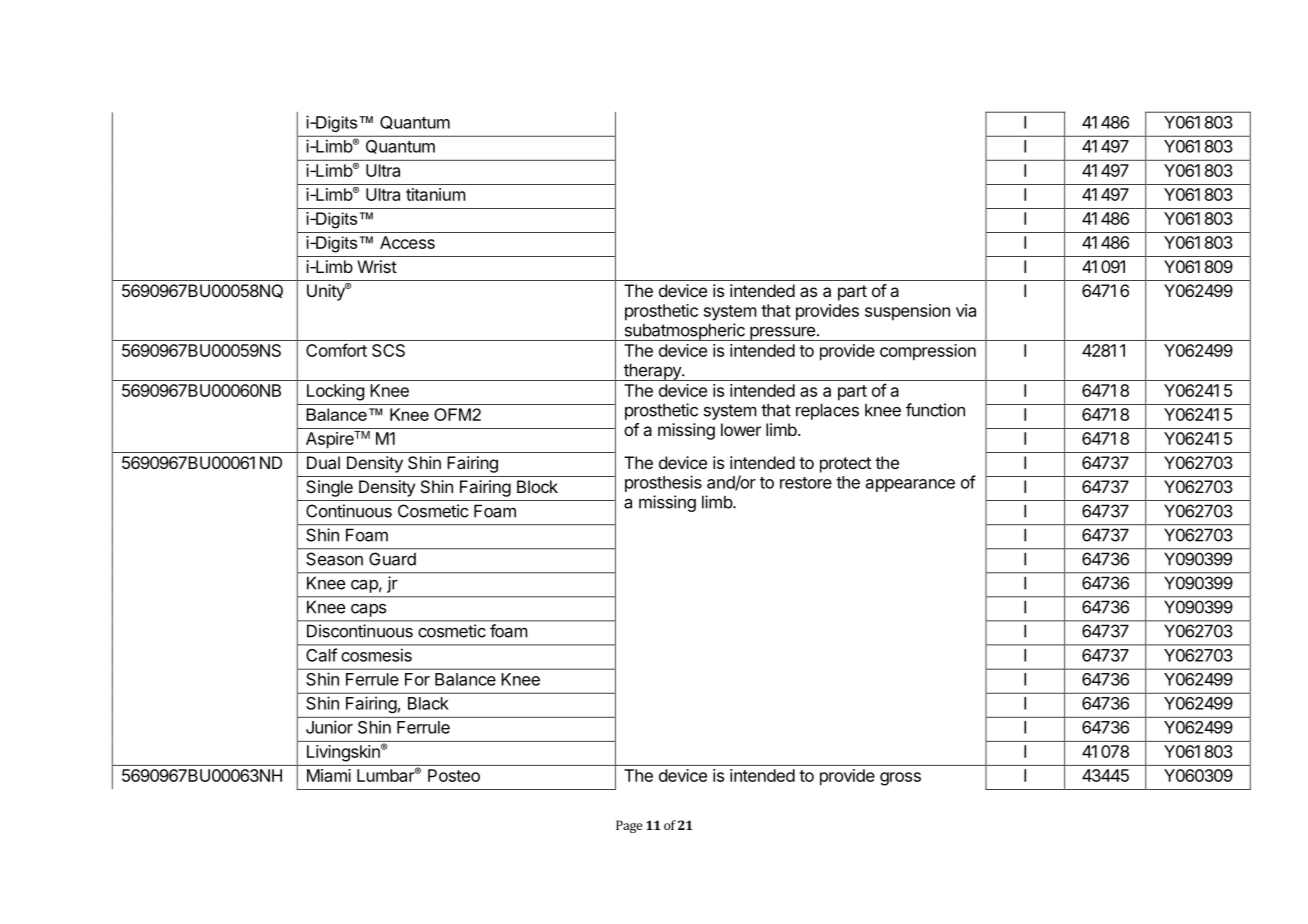 The width and height of the document is (1308, 924). I want to click on SCS, so click(388, 350).
